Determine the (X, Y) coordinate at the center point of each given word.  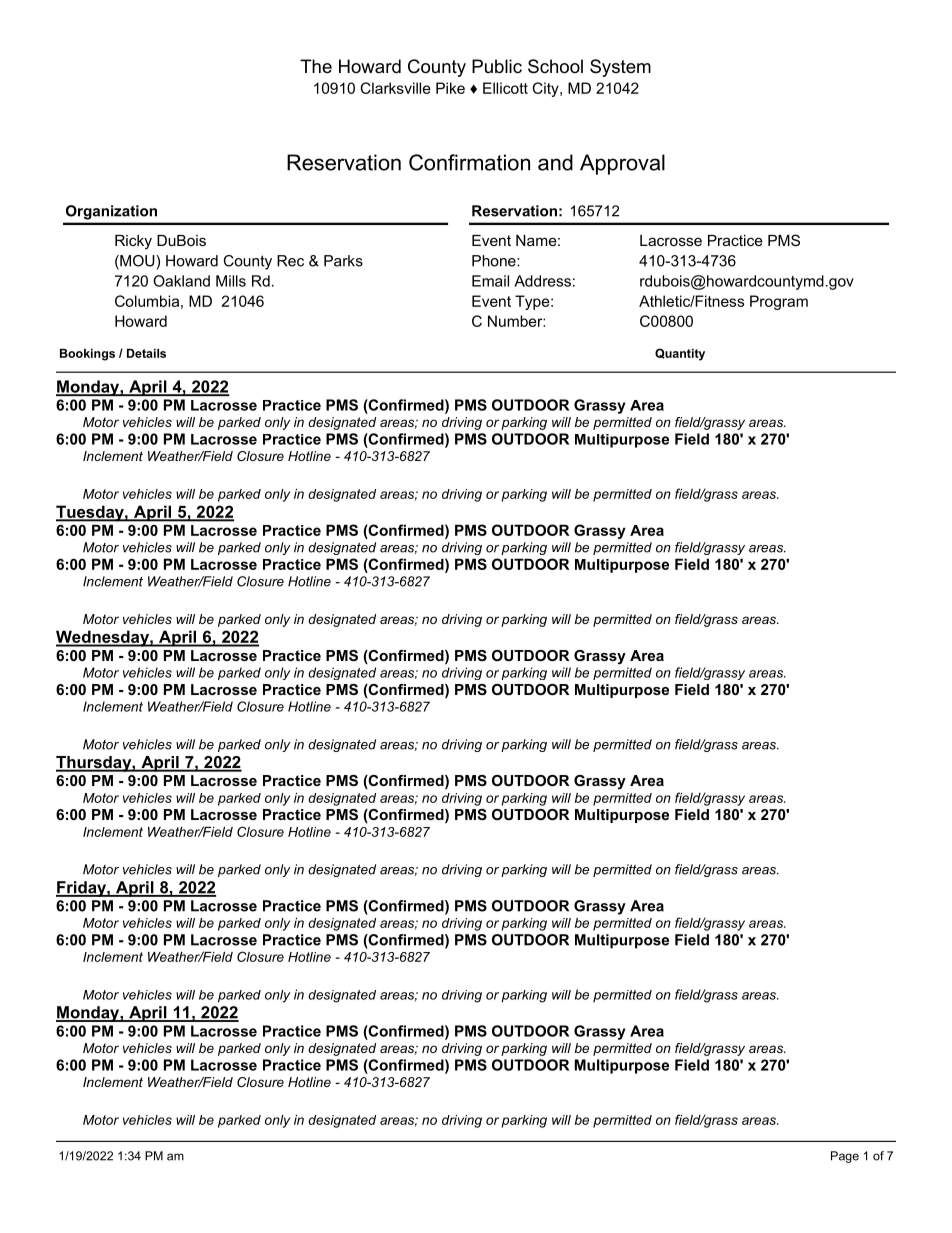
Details (146, 353)
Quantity (680, 354)
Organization (111, 212)
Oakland (181, 281)
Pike (450, 88)
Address (542, 281)
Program (779, 302)
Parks (343, 261)
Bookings (87, 355)
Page (845, 1157)
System (620, 68)
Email (490, 281)
